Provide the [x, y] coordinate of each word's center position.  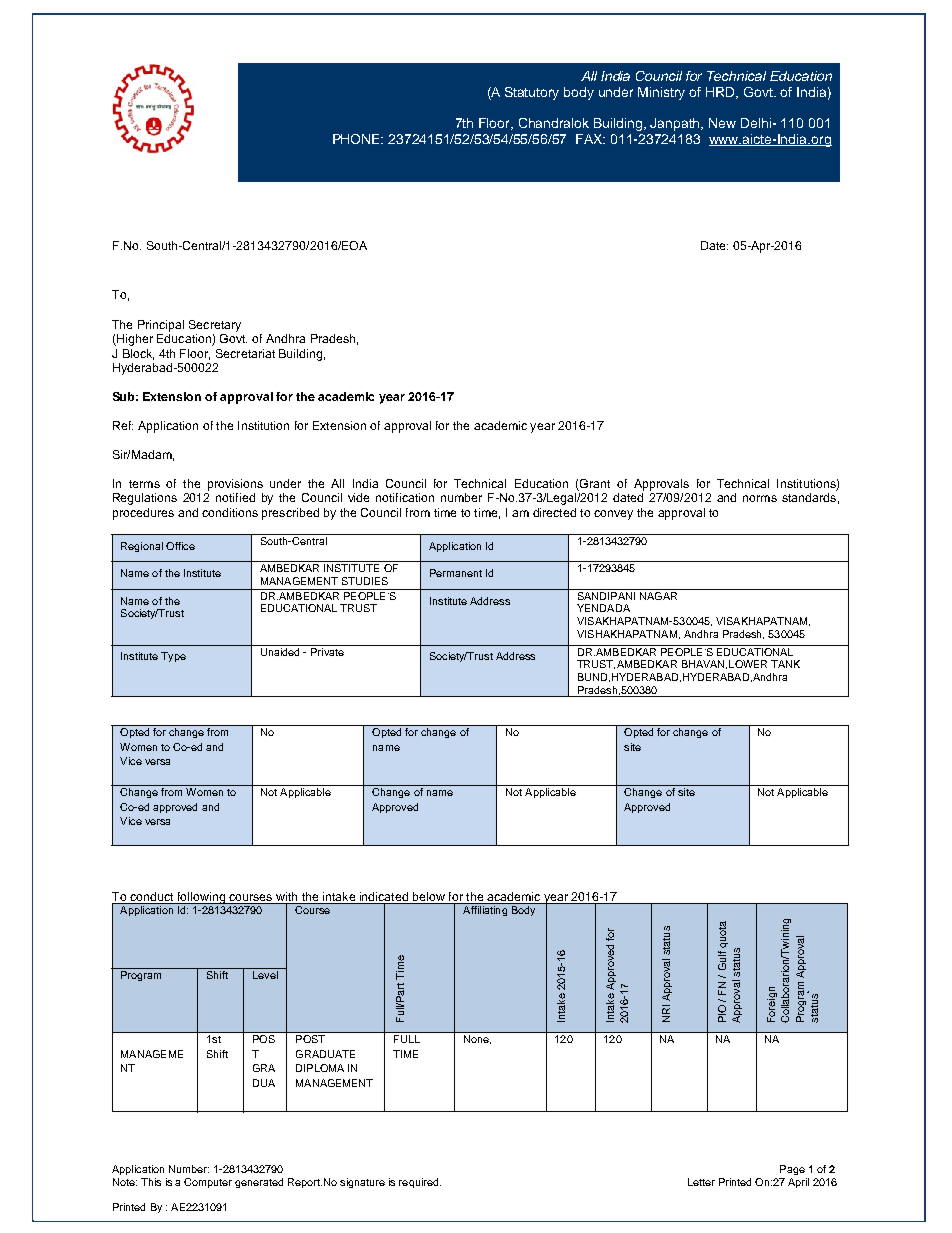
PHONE [358, 139]
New [722, 123]
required [420, 1183]
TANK [785, 664]
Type [173, 657]
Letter [701, 1182]
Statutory [532, 93]
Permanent [456, 573]
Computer [208, 1183]
